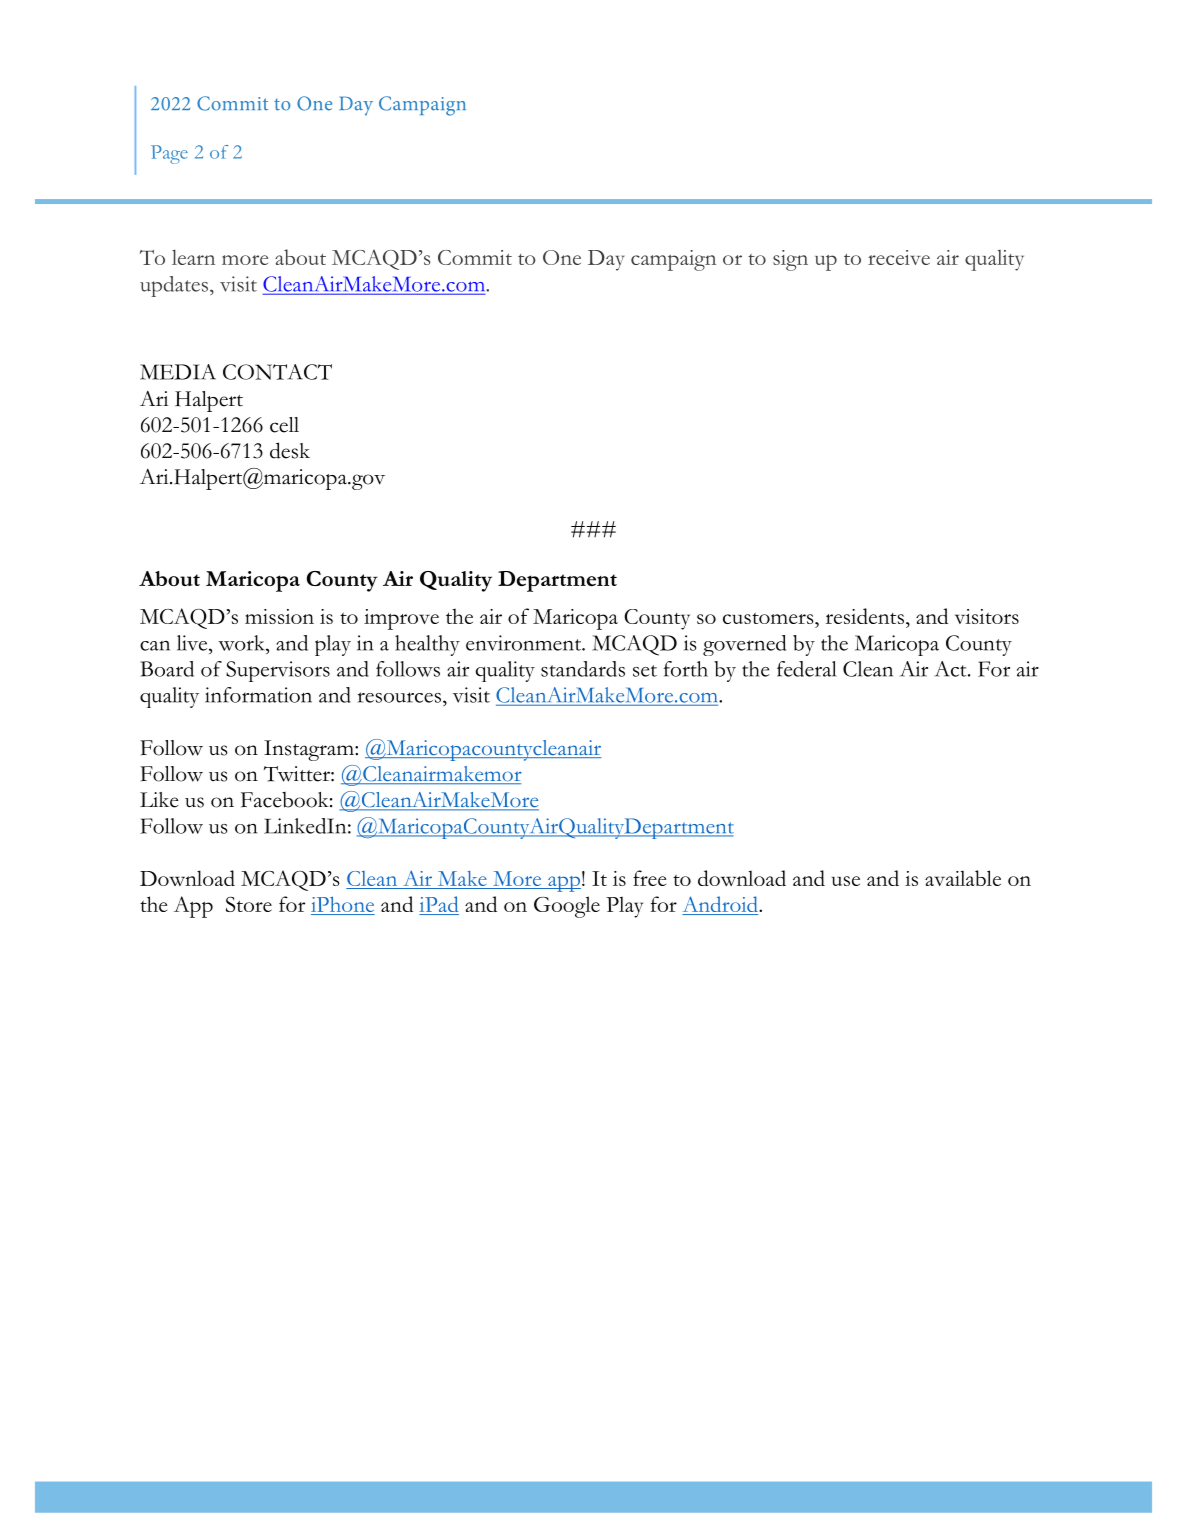 Image resolution: width=1187 pixels, height=1536 pixels. What do you see at coordinates (525, 643) in the screenshot?
I see `environment` at bounding box center [525, 643].
